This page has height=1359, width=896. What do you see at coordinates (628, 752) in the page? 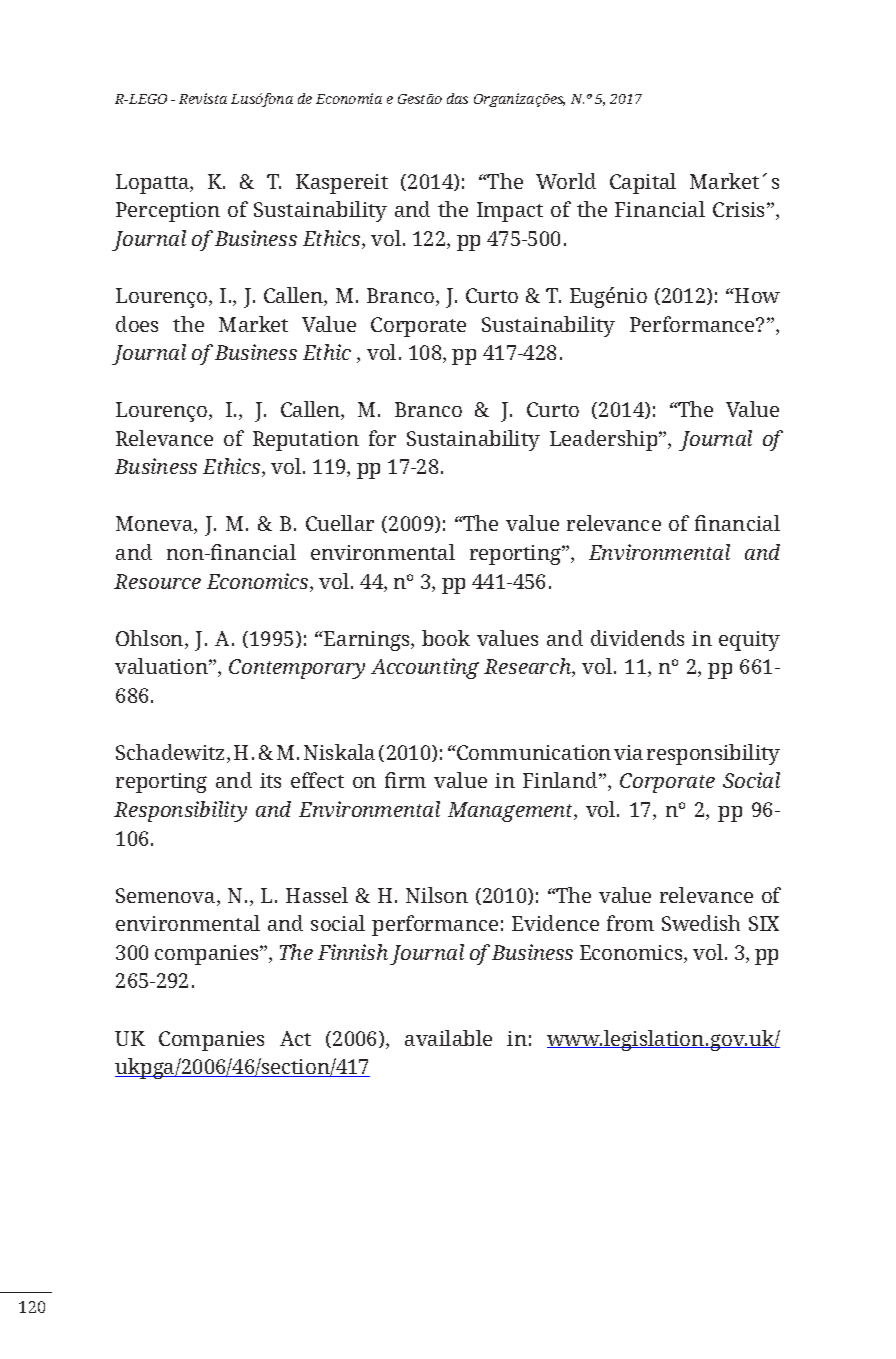
I see `via` at bounding box center [628, 752].
